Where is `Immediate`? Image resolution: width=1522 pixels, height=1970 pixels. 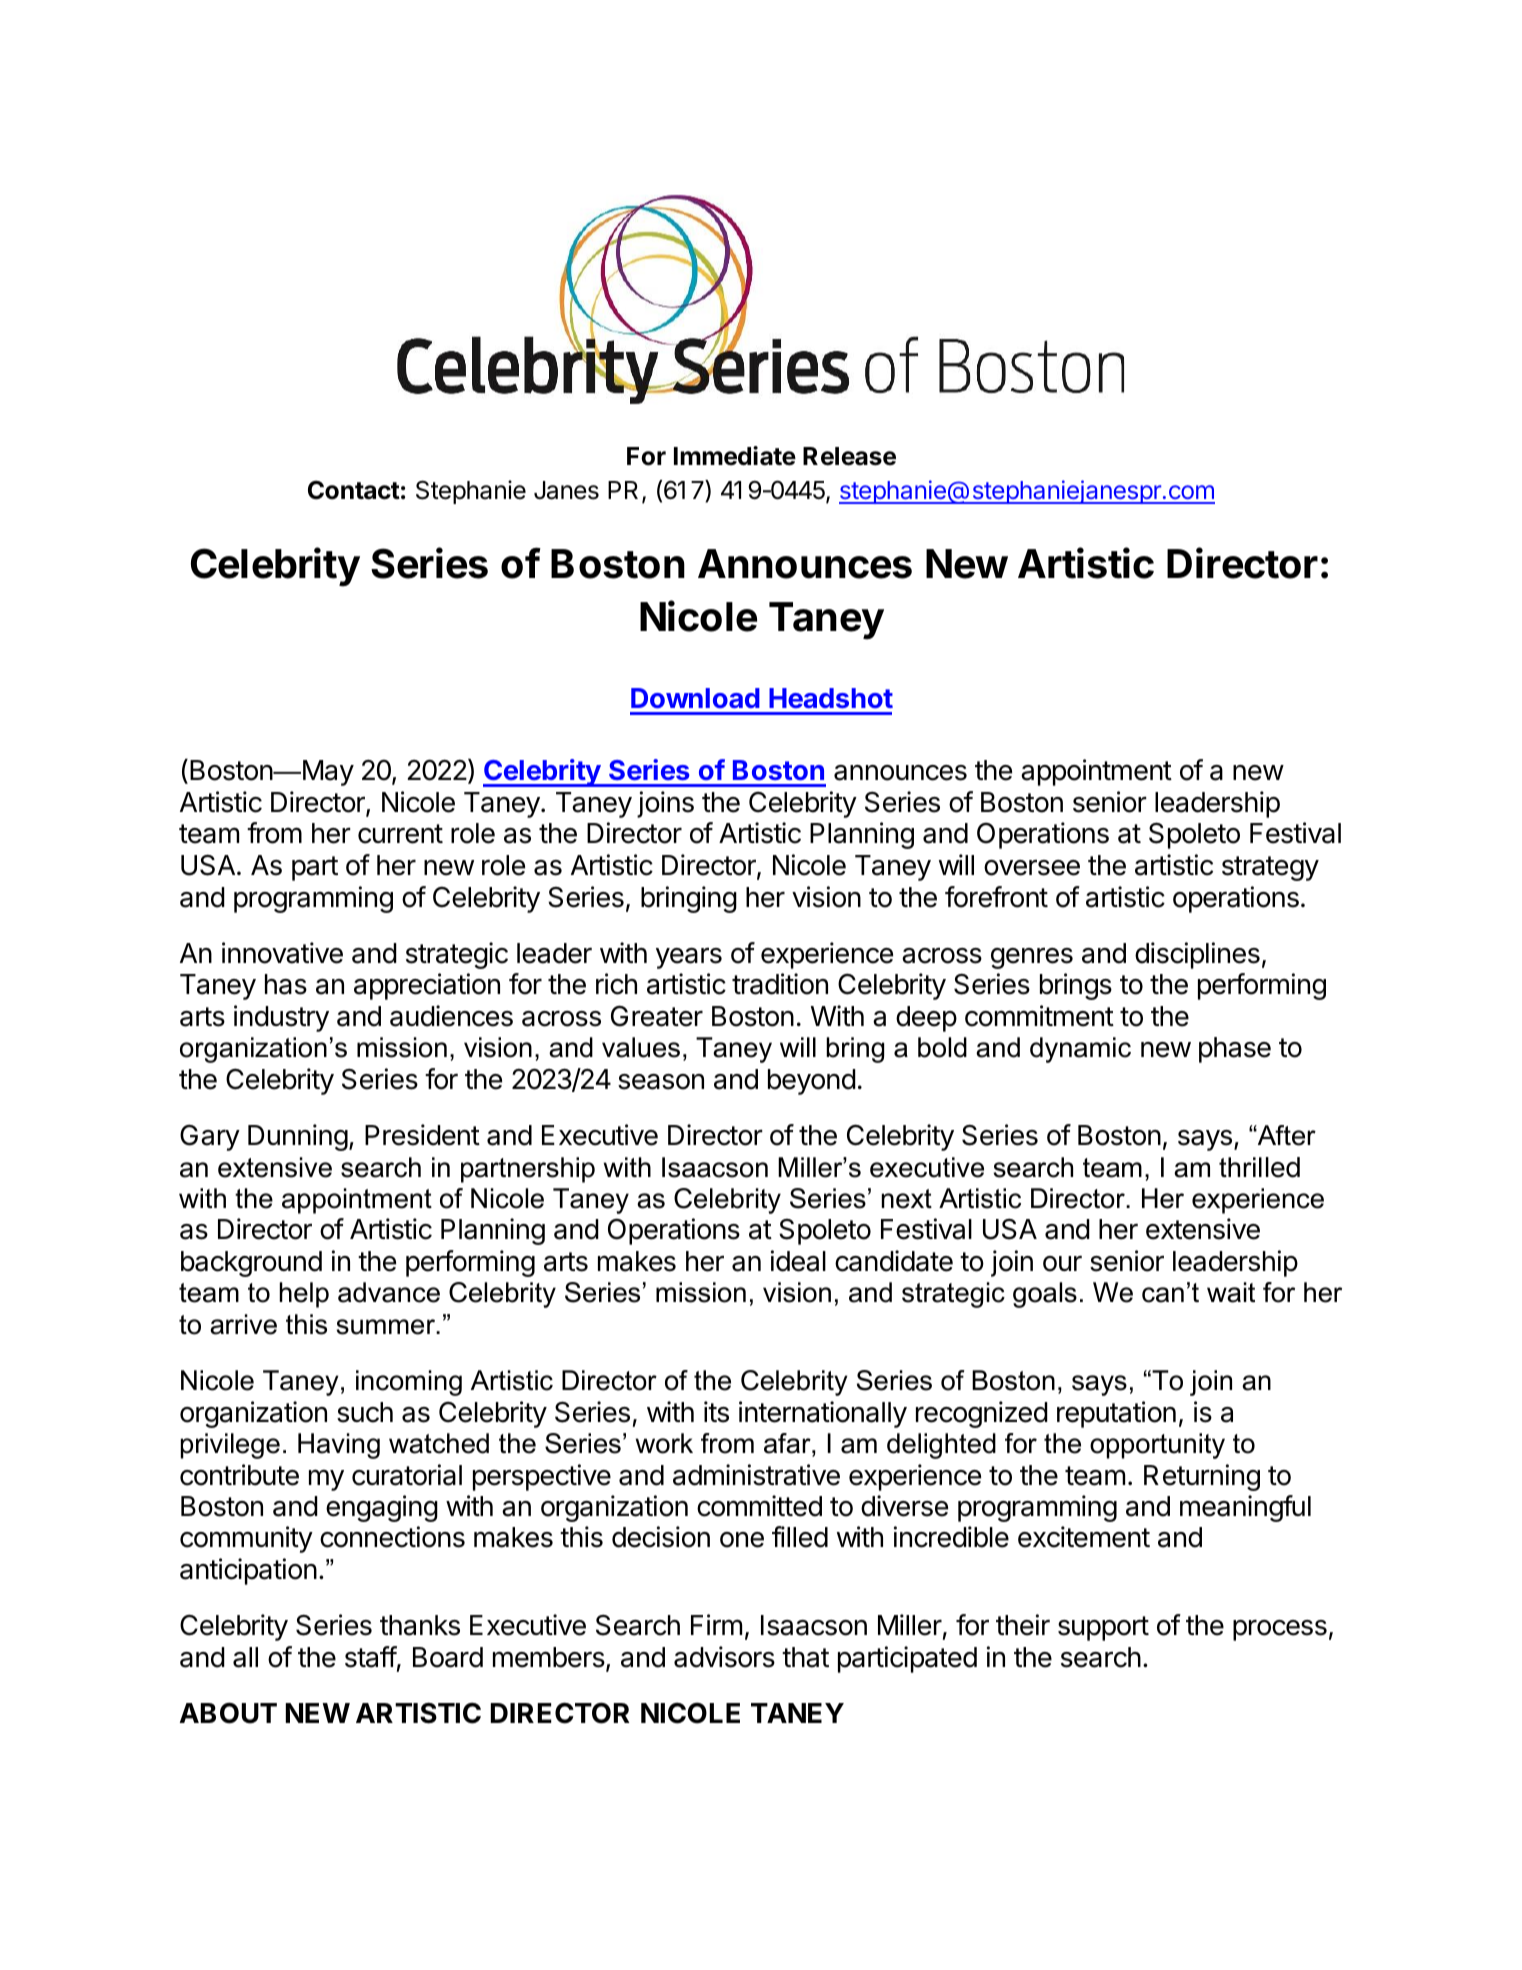
Immediate is located at coordinates (735, 456).
